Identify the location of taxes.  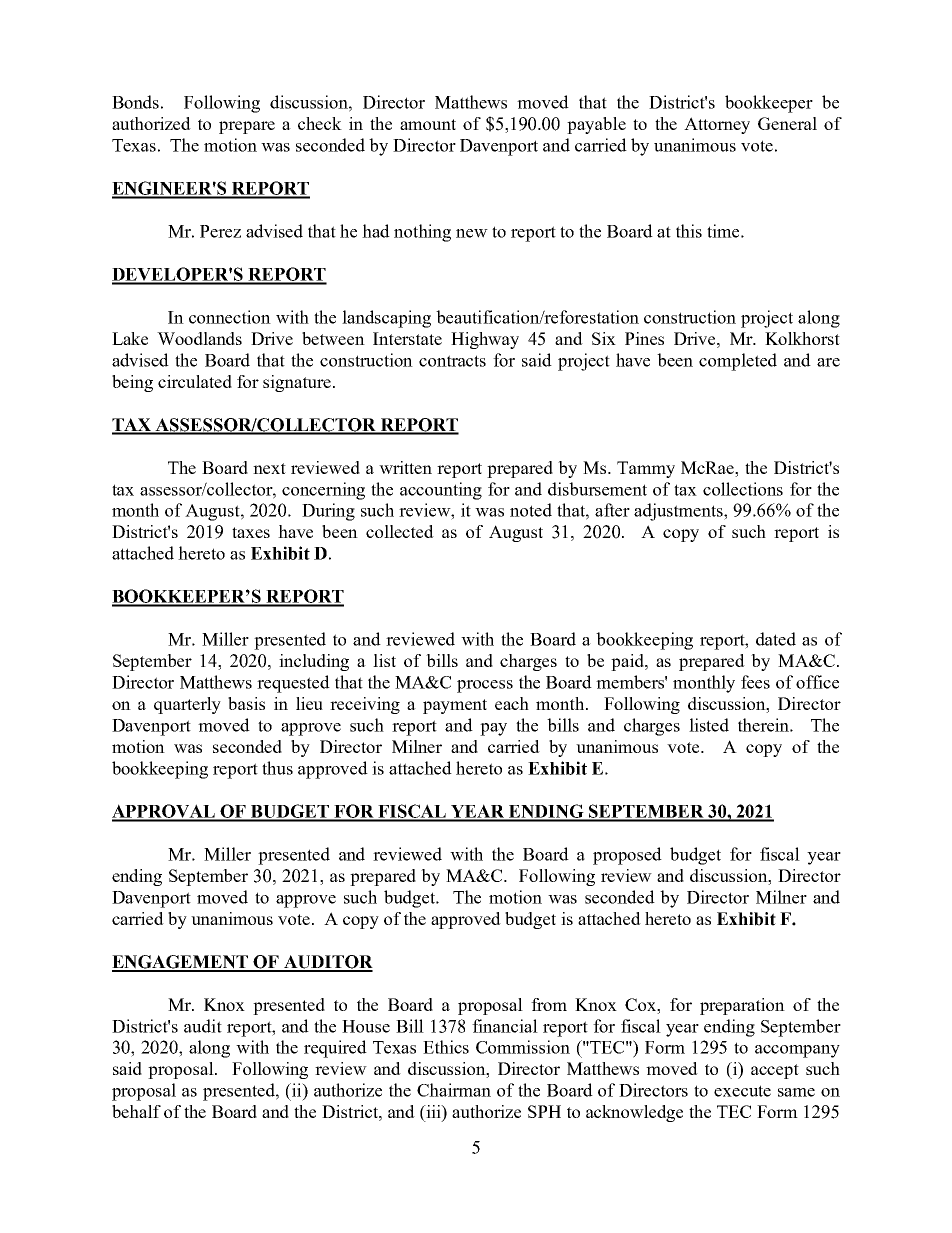
(251, 532).
